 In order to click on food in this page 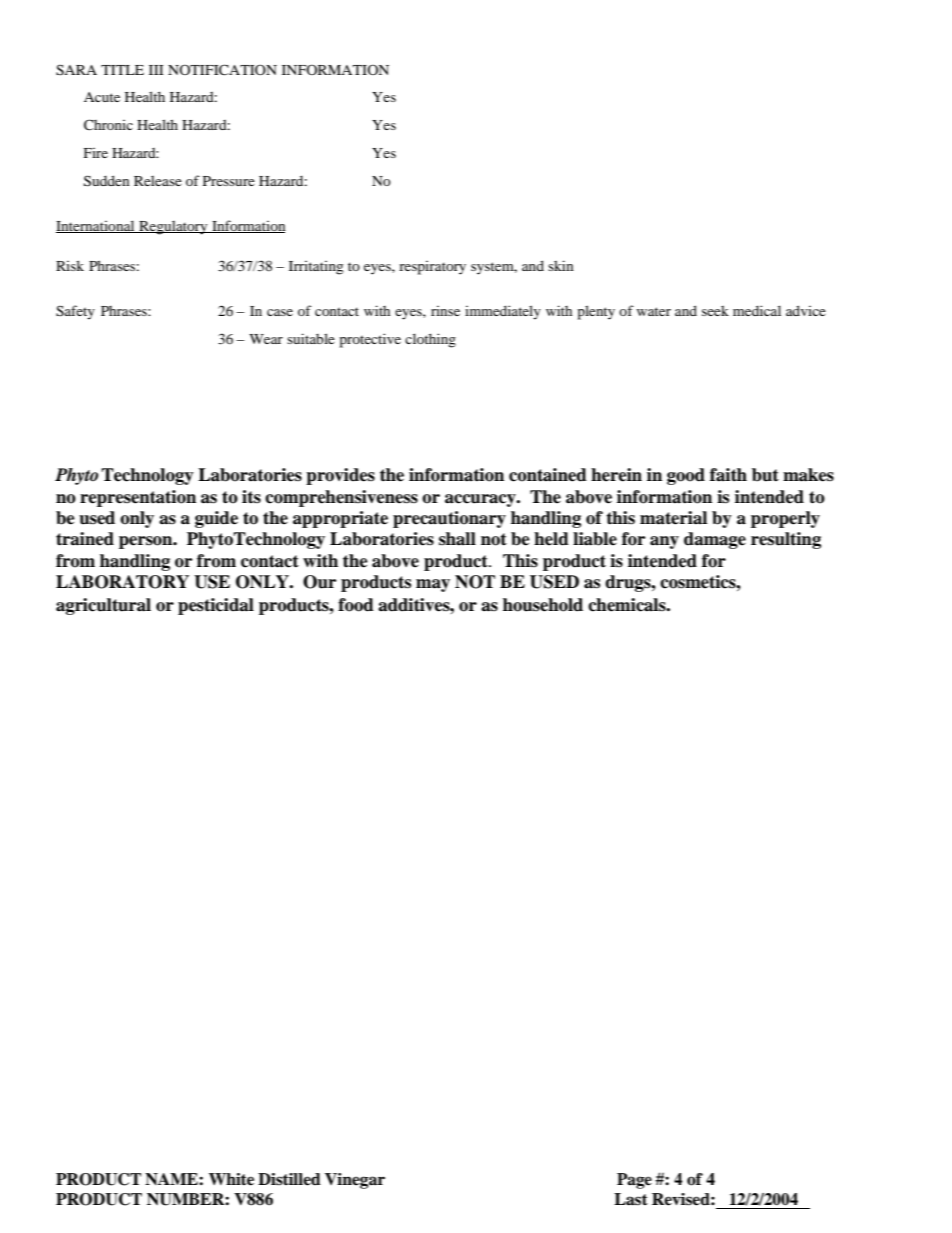, I will do `click(356, 605)`.
